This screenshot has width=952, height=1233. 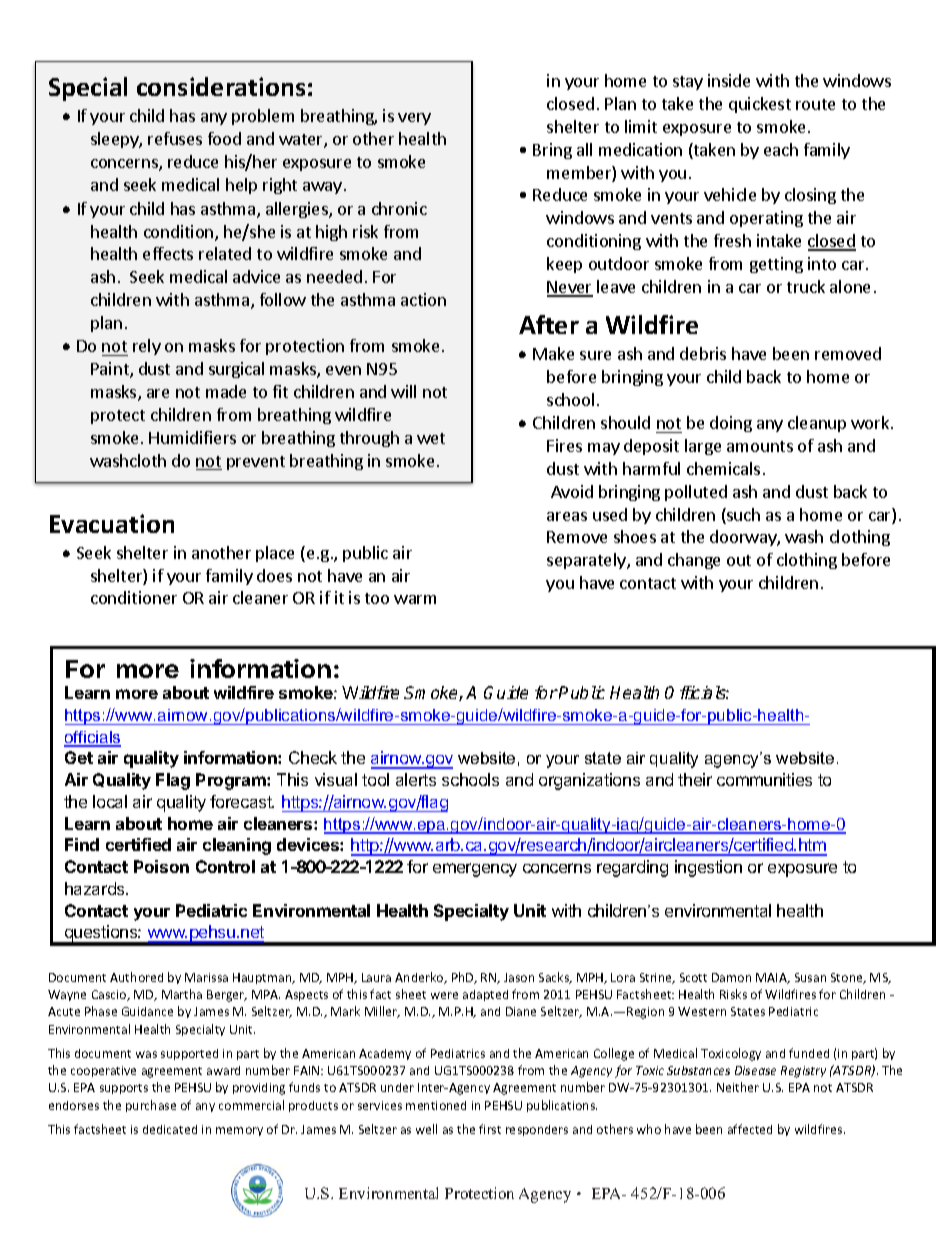 I want to click on Neither, so click(x=738, y=1087).
